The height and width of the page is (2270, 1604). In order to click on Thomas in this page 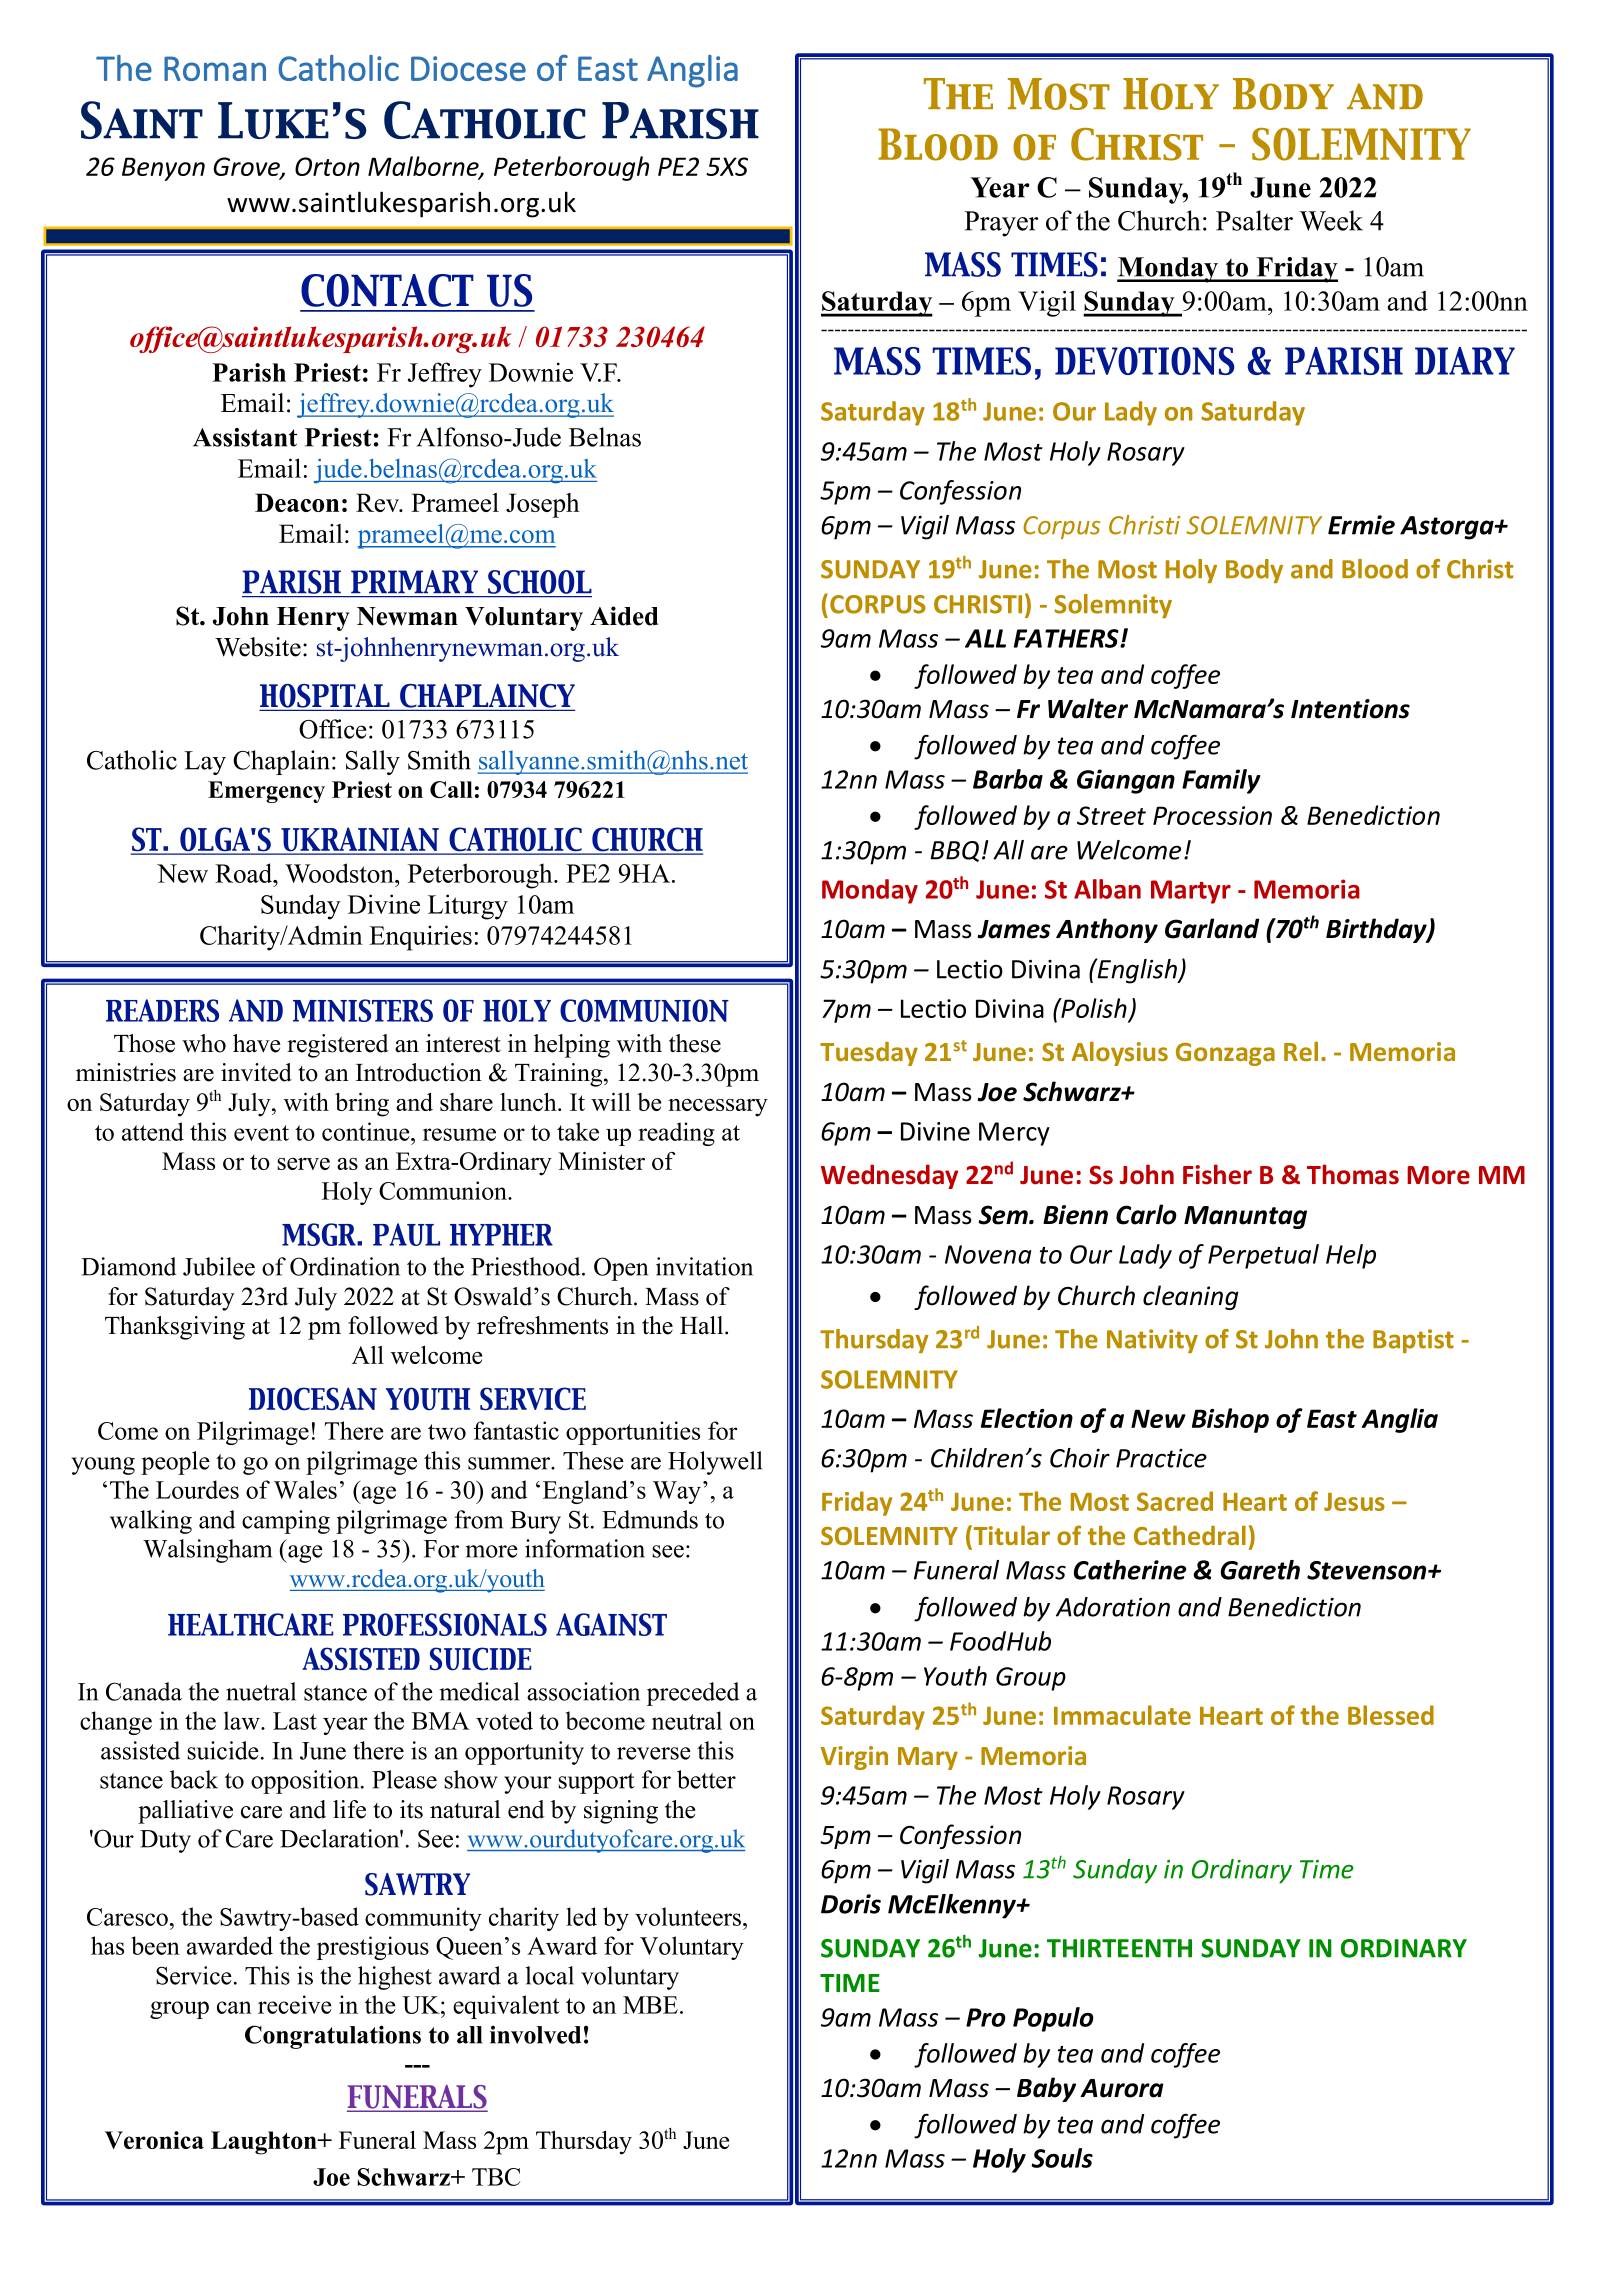, I will do `click(1353, 1174)`.
